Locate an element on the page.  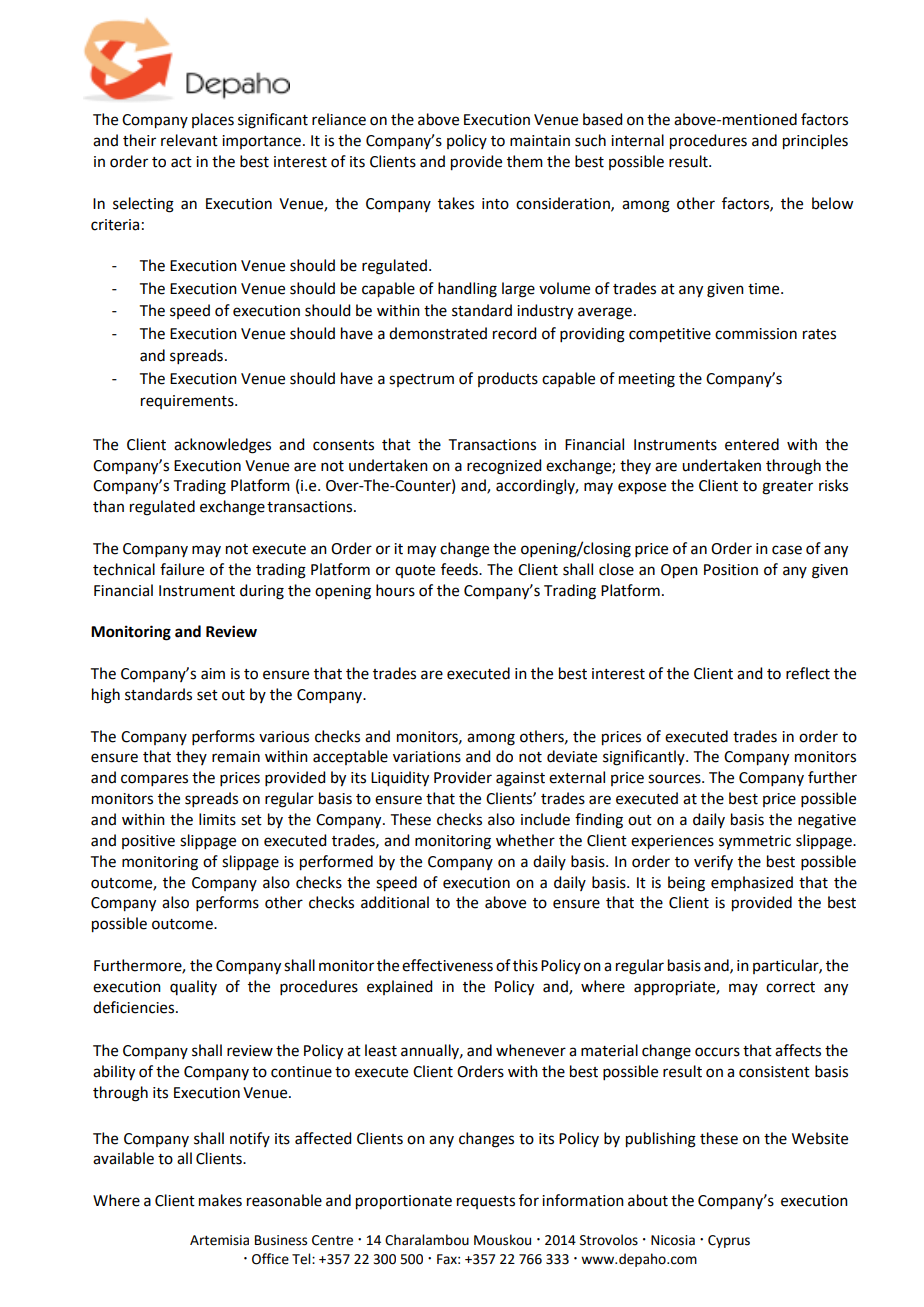
correct is located at coordinates (790, 987).
